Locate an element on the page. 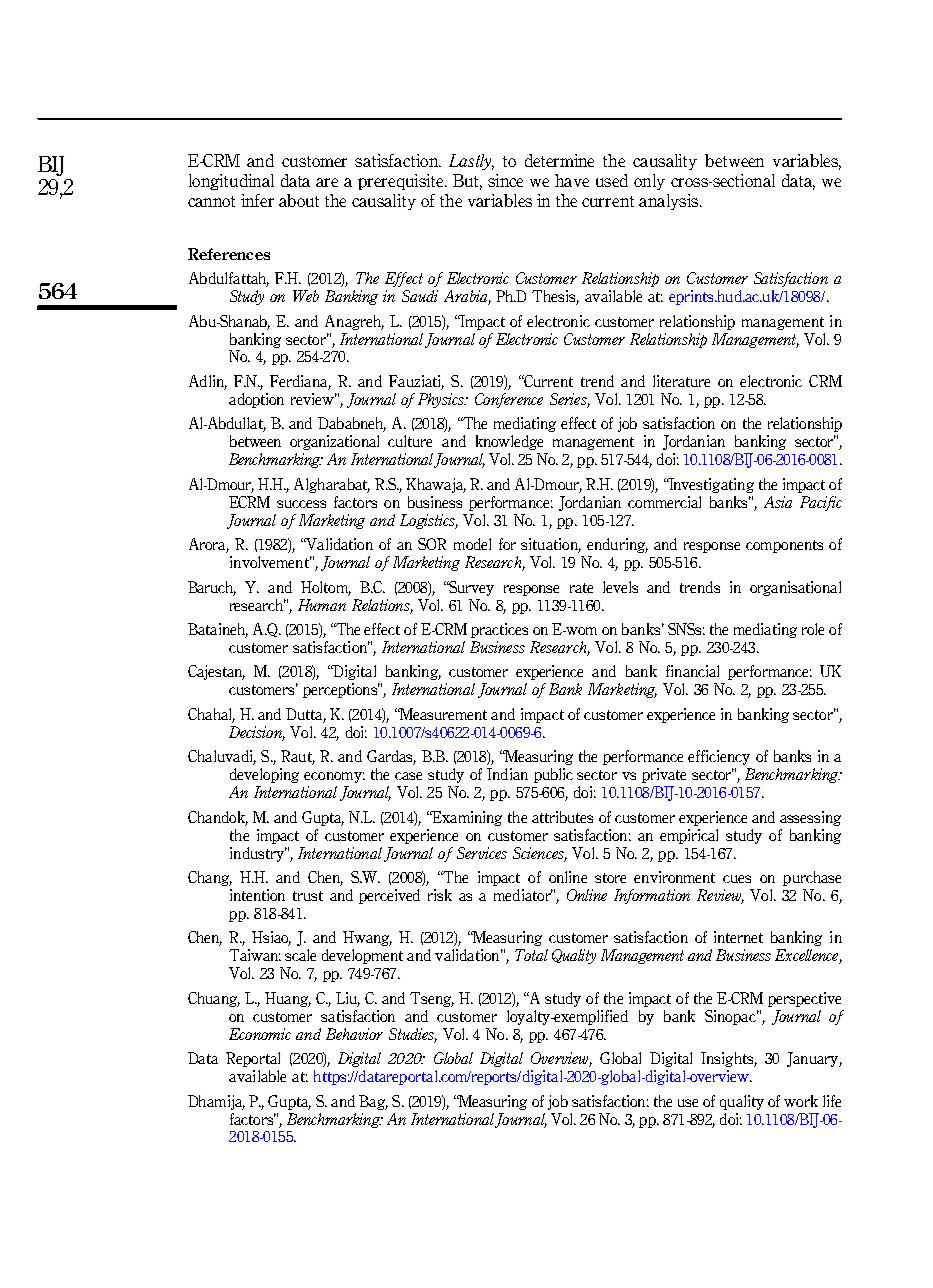 The width and height of the document is (933, 1288). Studies is located at coordinates (413, 1035).
